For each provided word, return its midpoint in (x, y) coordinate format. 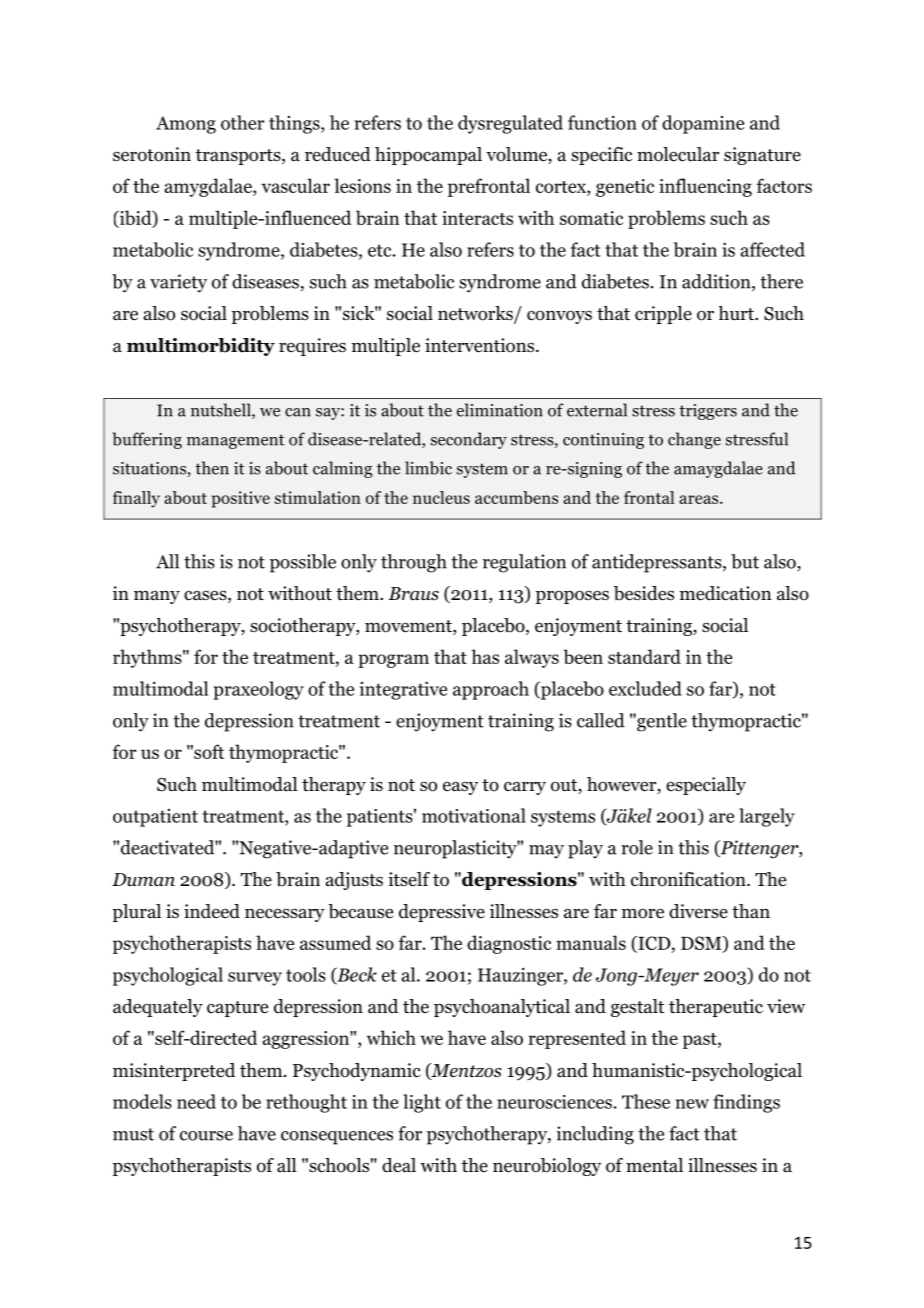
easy (460, 788)
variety (178, 283)
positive (241, 499)
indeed (212, 911)
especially (706, 786)
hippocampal (428, 156)
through (414, 563)
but (745, 561)
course (206, 1136)
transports (239, 157)
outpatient (155, 818)
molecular (678, 154)
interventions (479, 345)
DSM (702, 944)
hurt (737, 313)
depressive (442, 913)
